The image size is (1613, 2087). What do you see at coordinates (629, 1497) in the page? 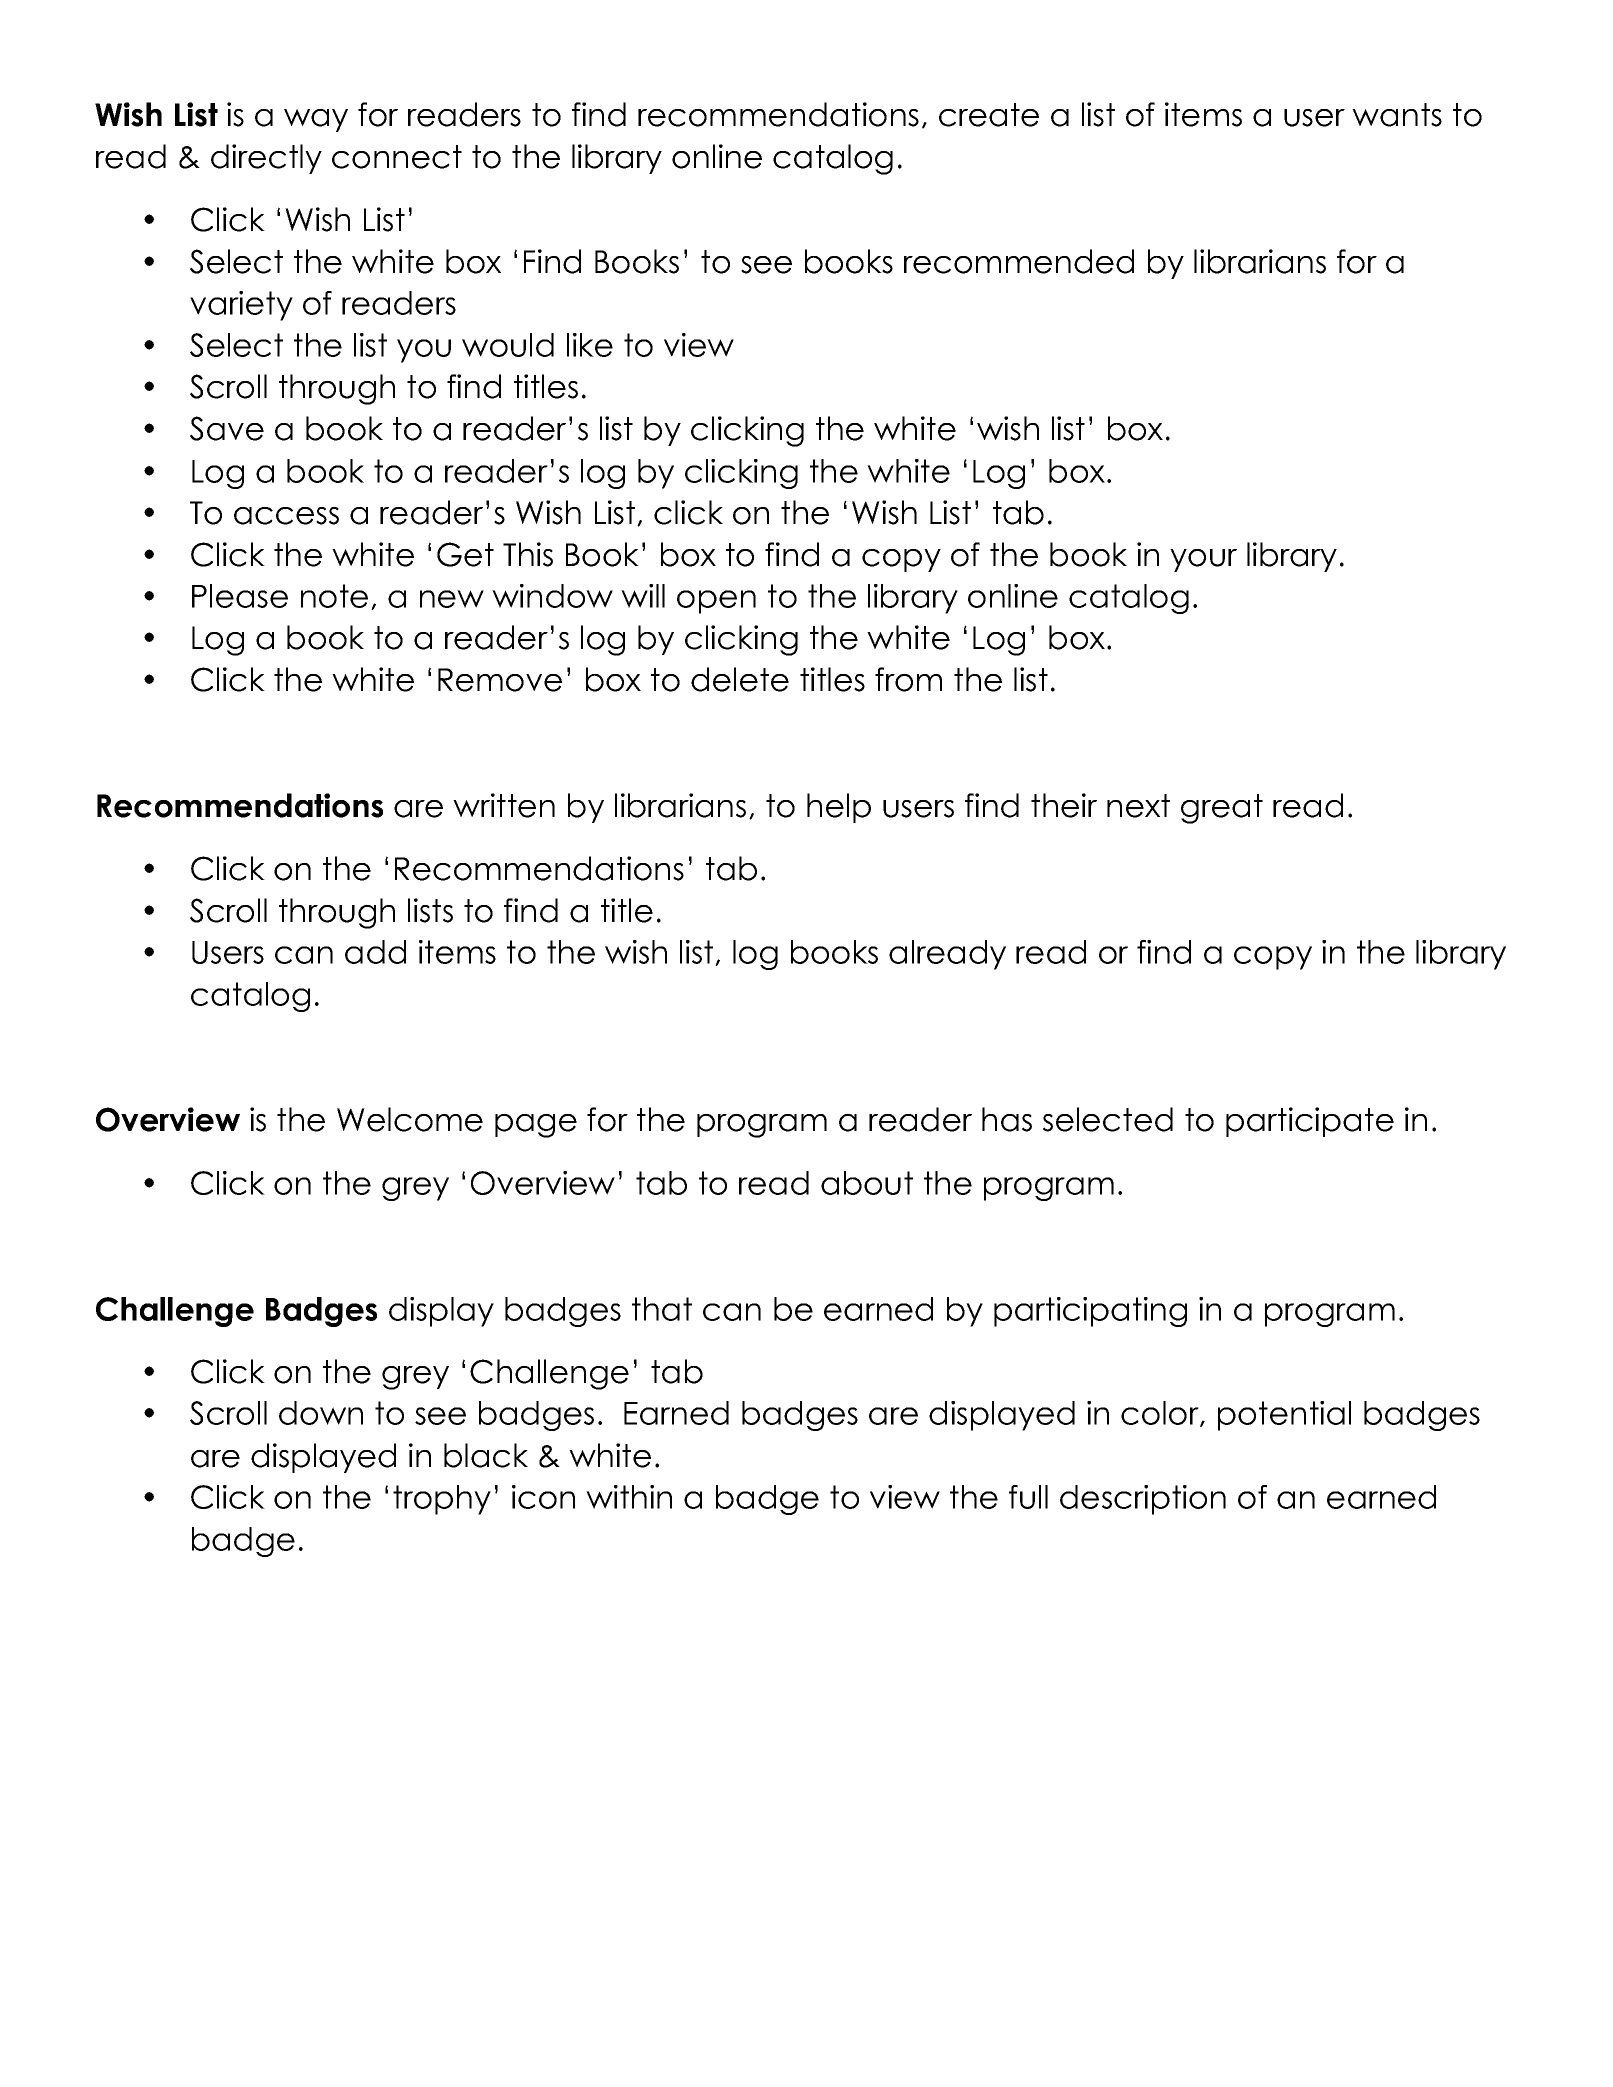
I see `within` at bounding box center [629, 1497].
